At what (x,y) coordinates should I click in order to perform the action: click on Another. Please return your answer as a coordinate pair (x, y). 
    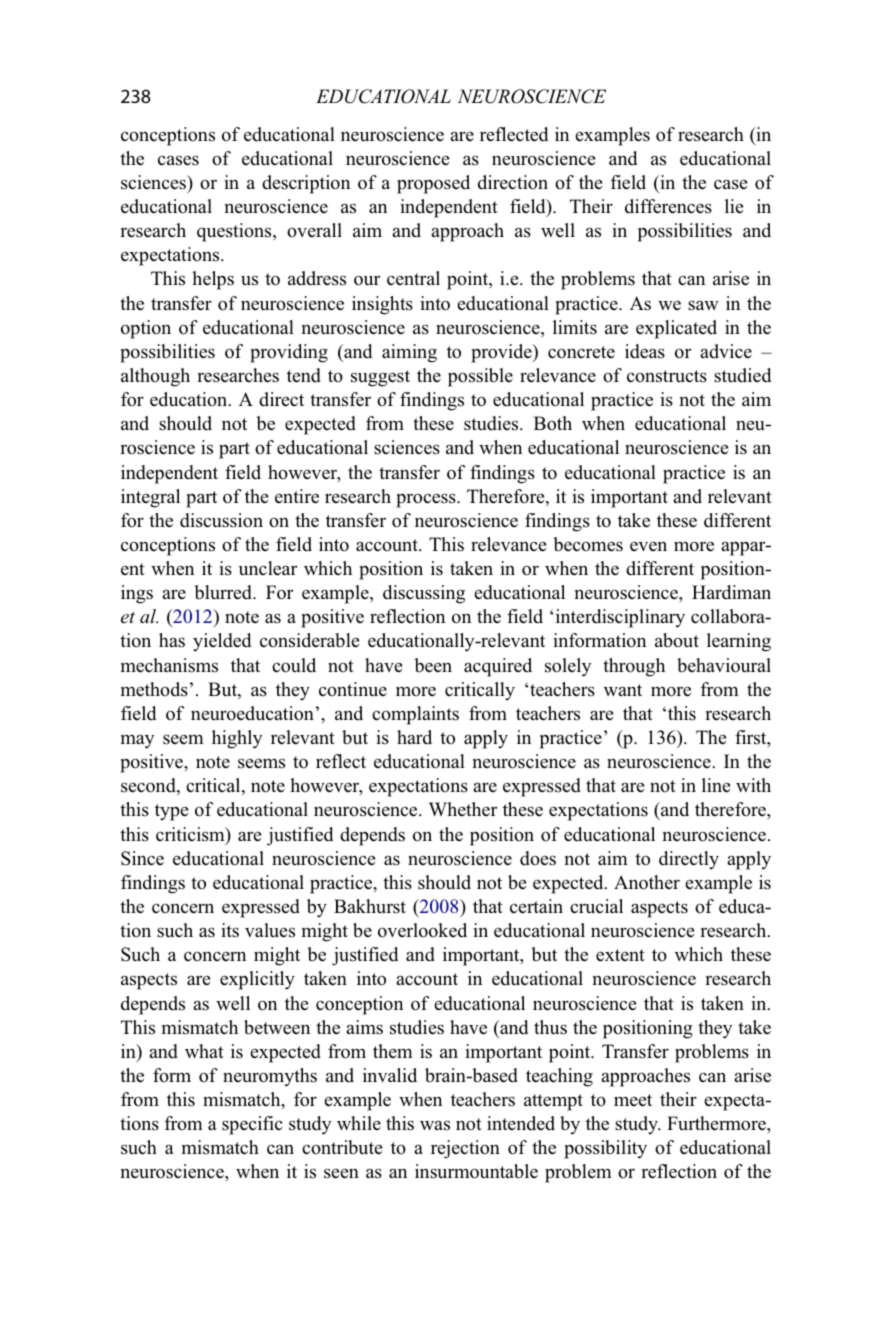
    Looking at the image, I should click on (647, 882).
